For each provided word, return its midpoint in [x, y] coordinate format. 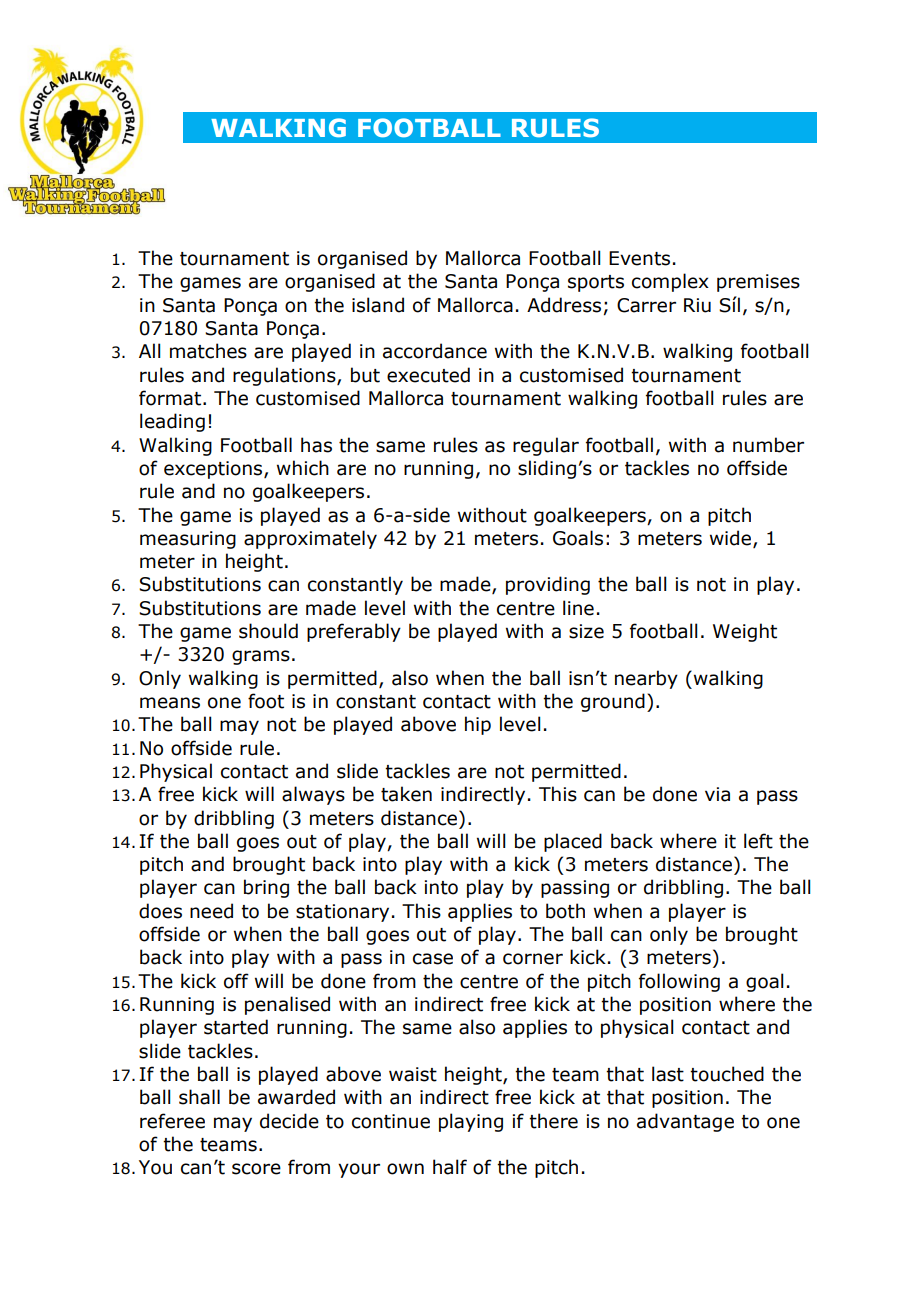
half [450, 1167]
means [170, 703]
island [378, 305]
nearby [646, 679]
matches [208, 351]
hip [478, 725]
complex [670, 282]
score [256, 1169]
